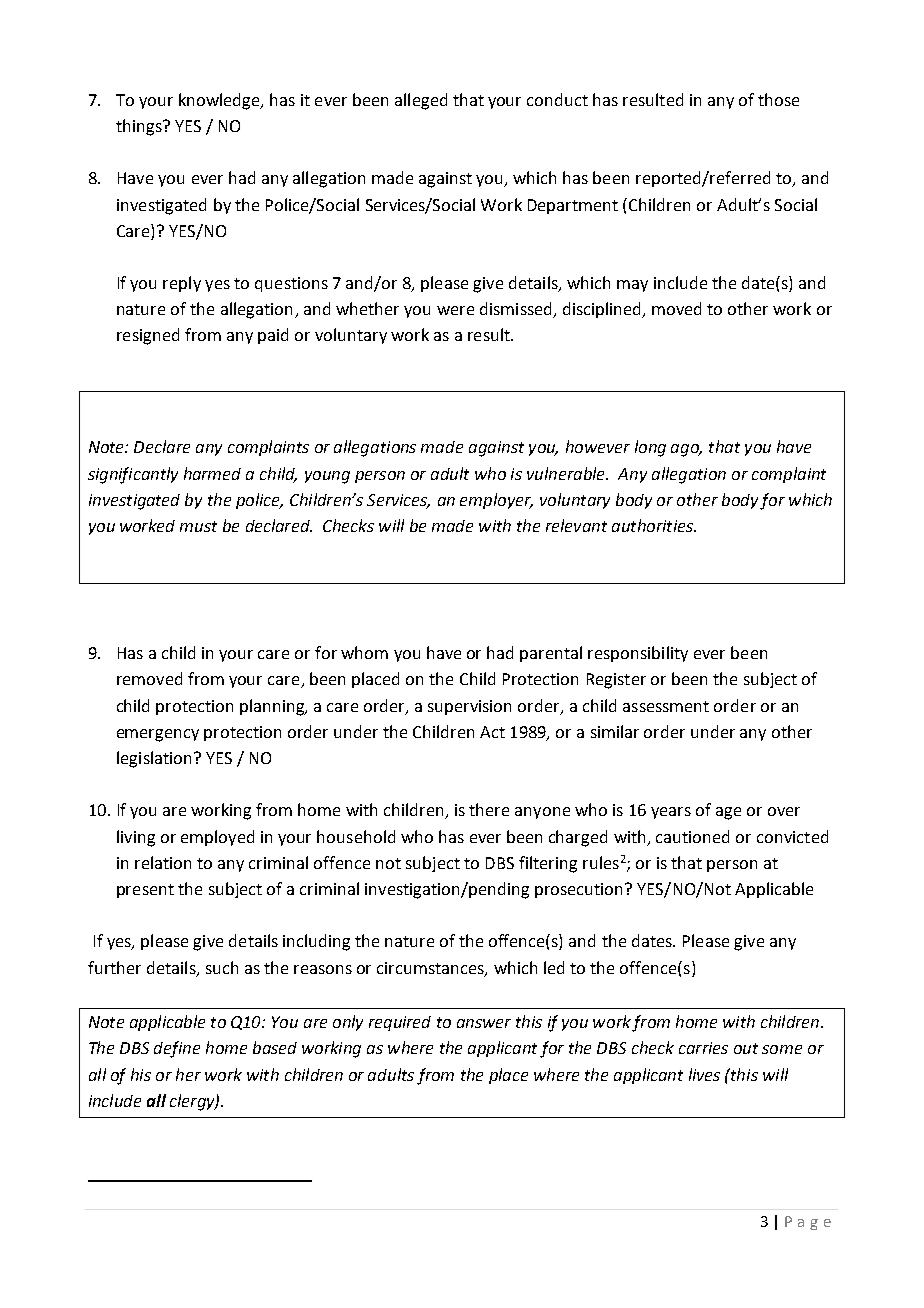 This page has height=1308, width=924. I want to click on those, so click(778, 99).
